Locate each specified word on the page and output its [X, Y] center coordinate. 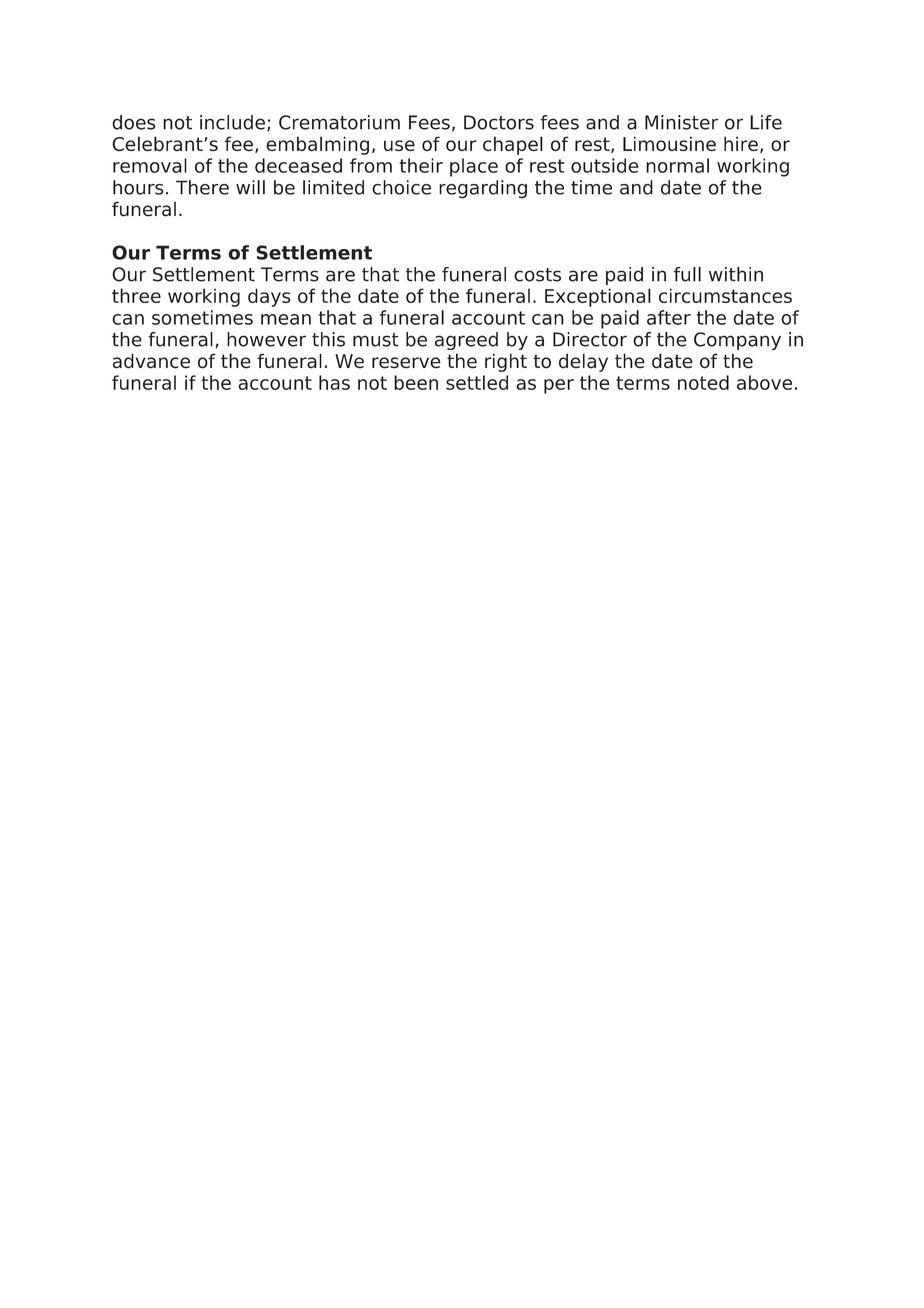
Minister [681, 122]
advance [151, 361]
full [687, 274]
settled [477, 382]
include [232, 122]
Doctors [499, 122]
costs [537, 275]
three [136, 295]
